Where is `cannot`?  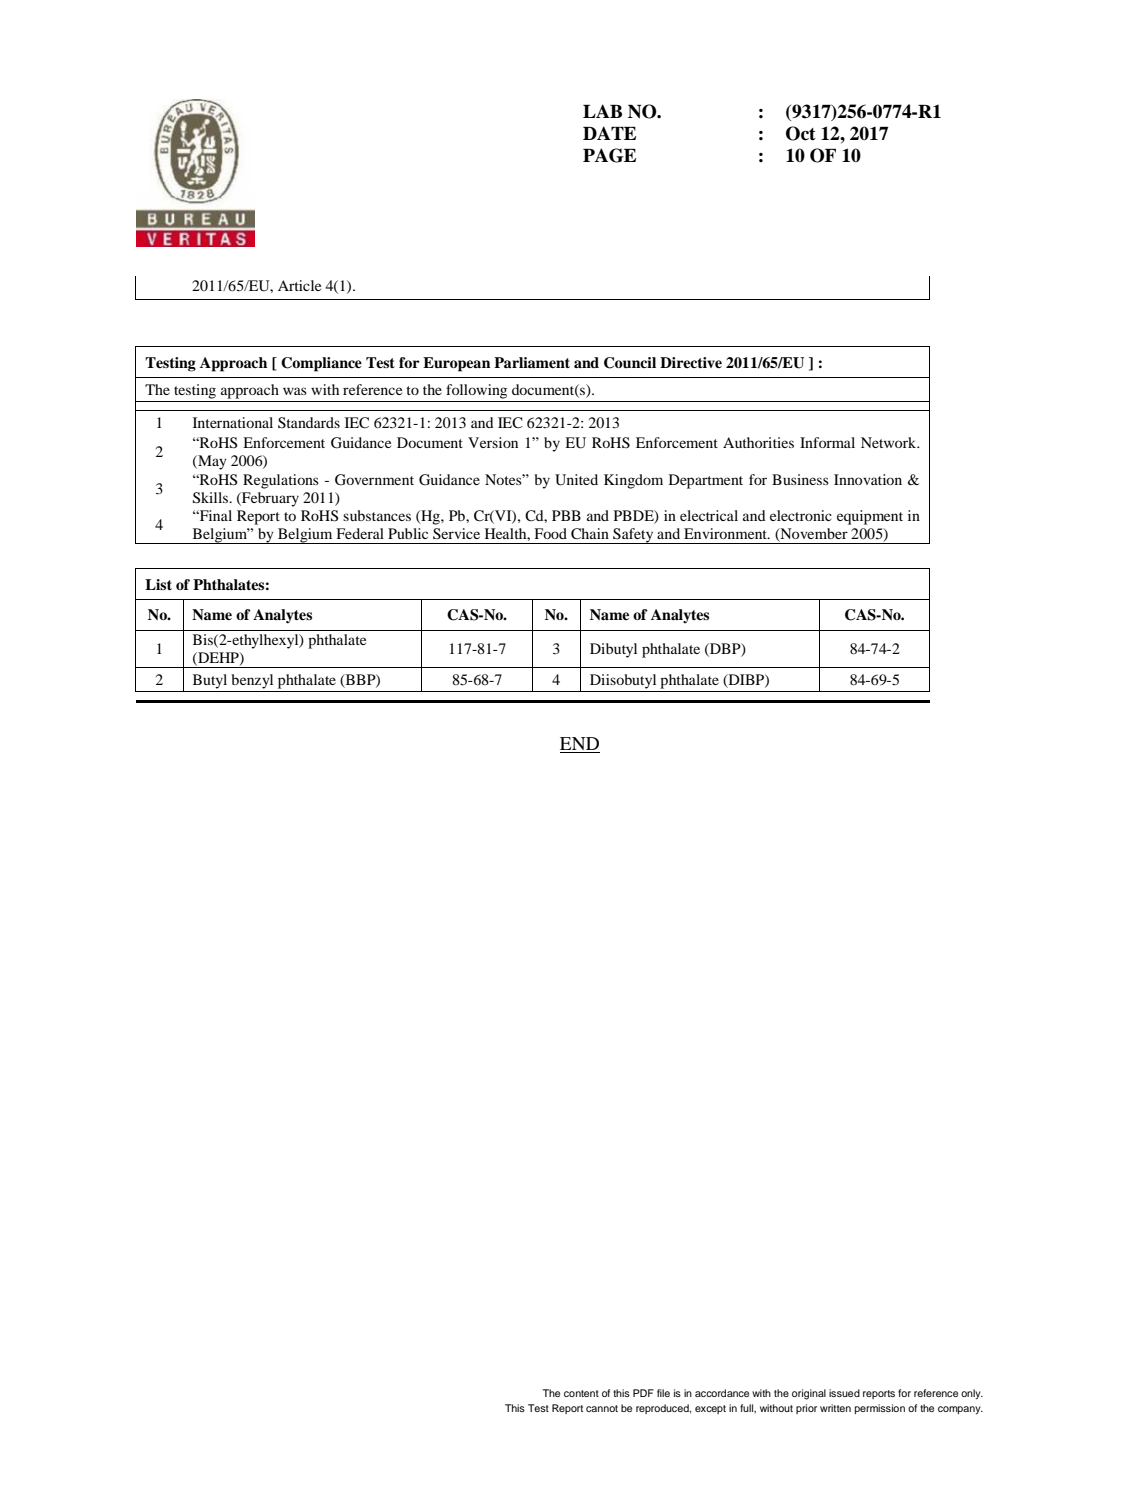
cannot is located at coordinates (602, 1408).
